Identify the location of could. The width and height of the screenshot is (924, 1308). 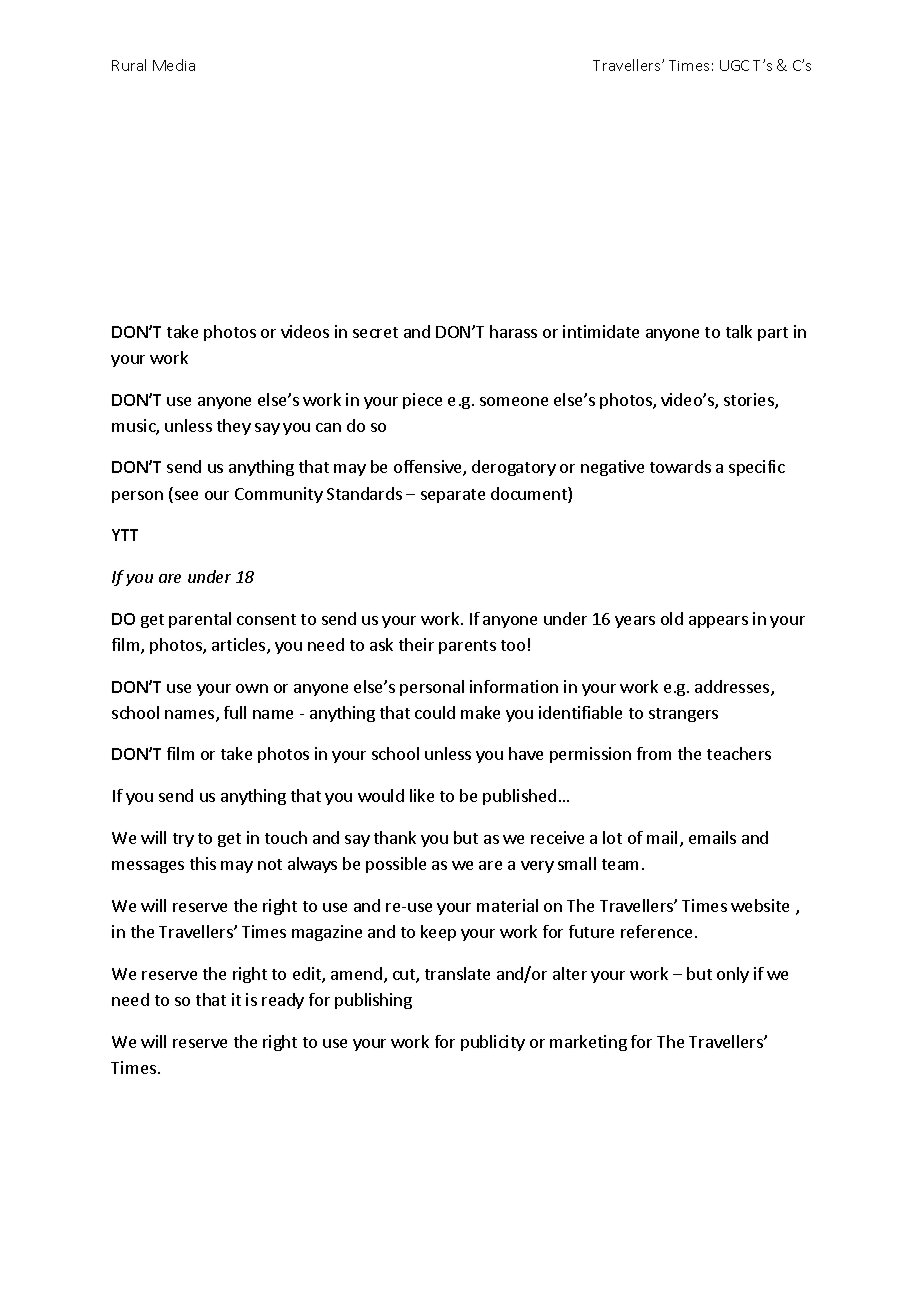
(435, 712).
